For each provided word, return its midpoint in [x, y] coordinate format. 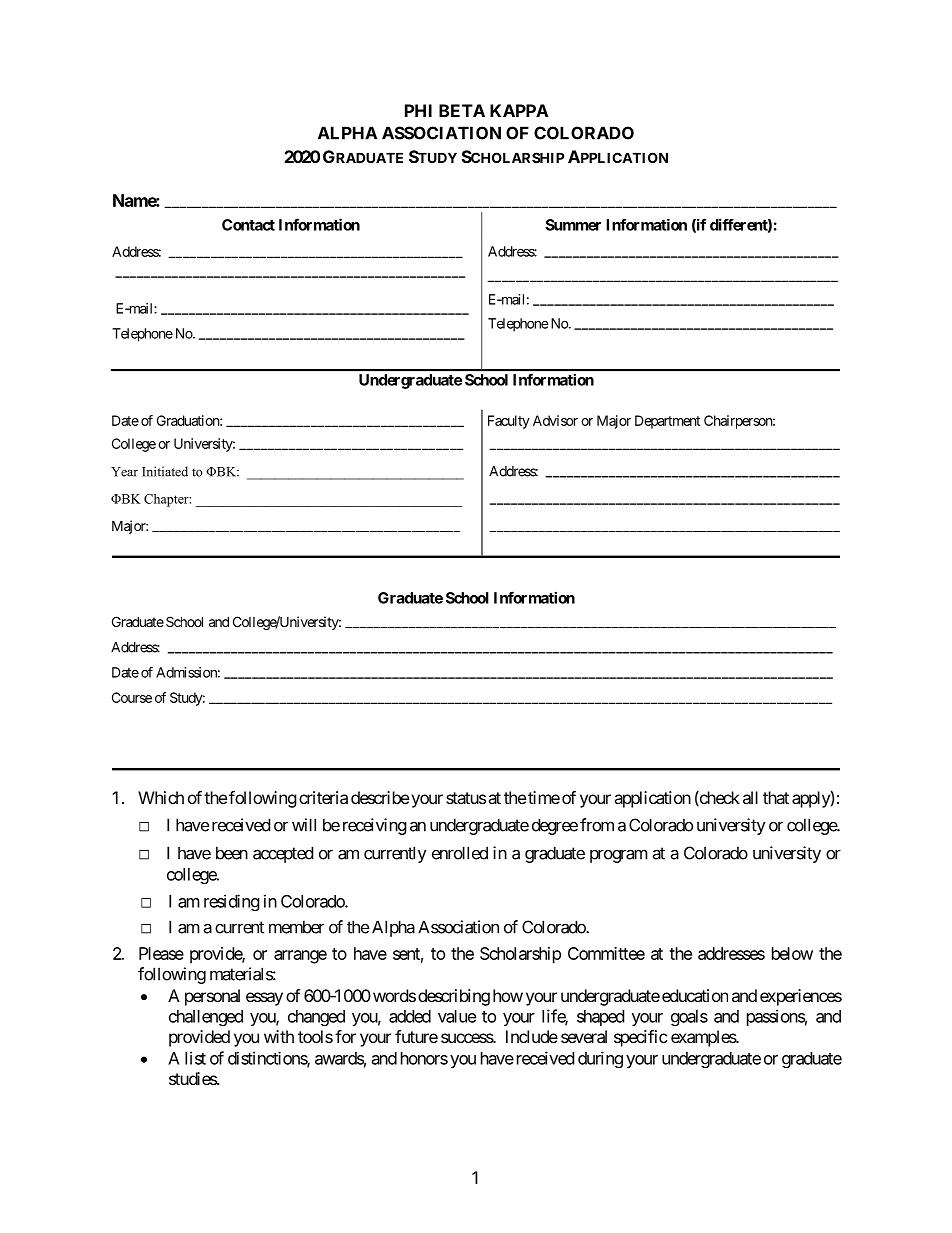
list [195, 1058]
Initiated [165, 471]
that [776, 797]
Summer [573, 225]
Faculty [509, 422]
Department [667, 422]
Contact [248, 225]
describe [380, 797]
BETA [462, 110]
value [457, 1016]
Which [161, 797]
